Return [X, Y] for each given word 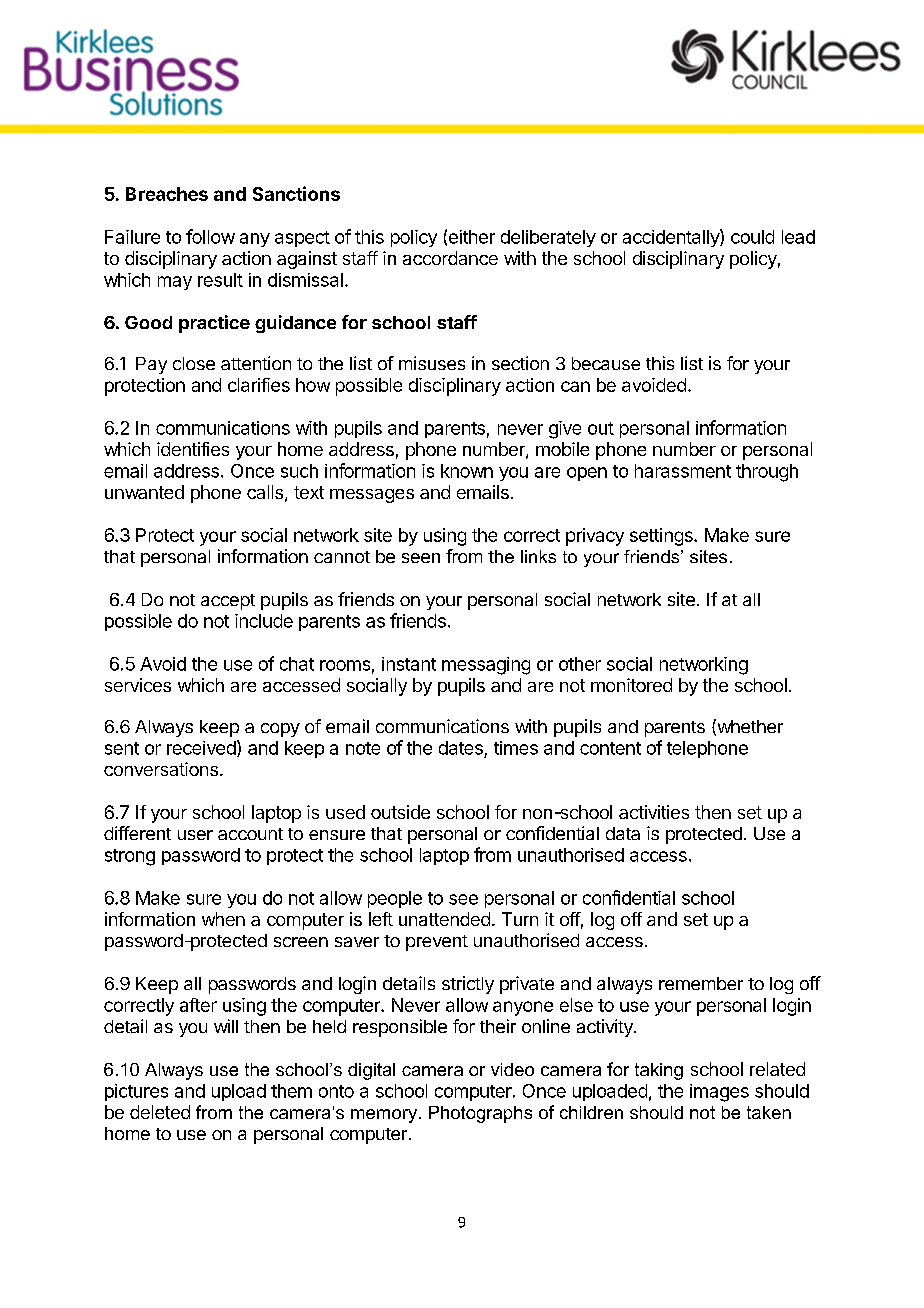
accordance [450, 258]
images [719, 1093]
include [264, 621]
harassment [683, 471]
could [752, 237]
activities [654, 812]
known [467, 471]
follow [210, 236]
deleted [160, 1112]
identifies [193, 449]
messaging [486, 666]
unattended [444, 919]
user [195, 835]
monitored [631, 685]
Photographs [480, 1114]
